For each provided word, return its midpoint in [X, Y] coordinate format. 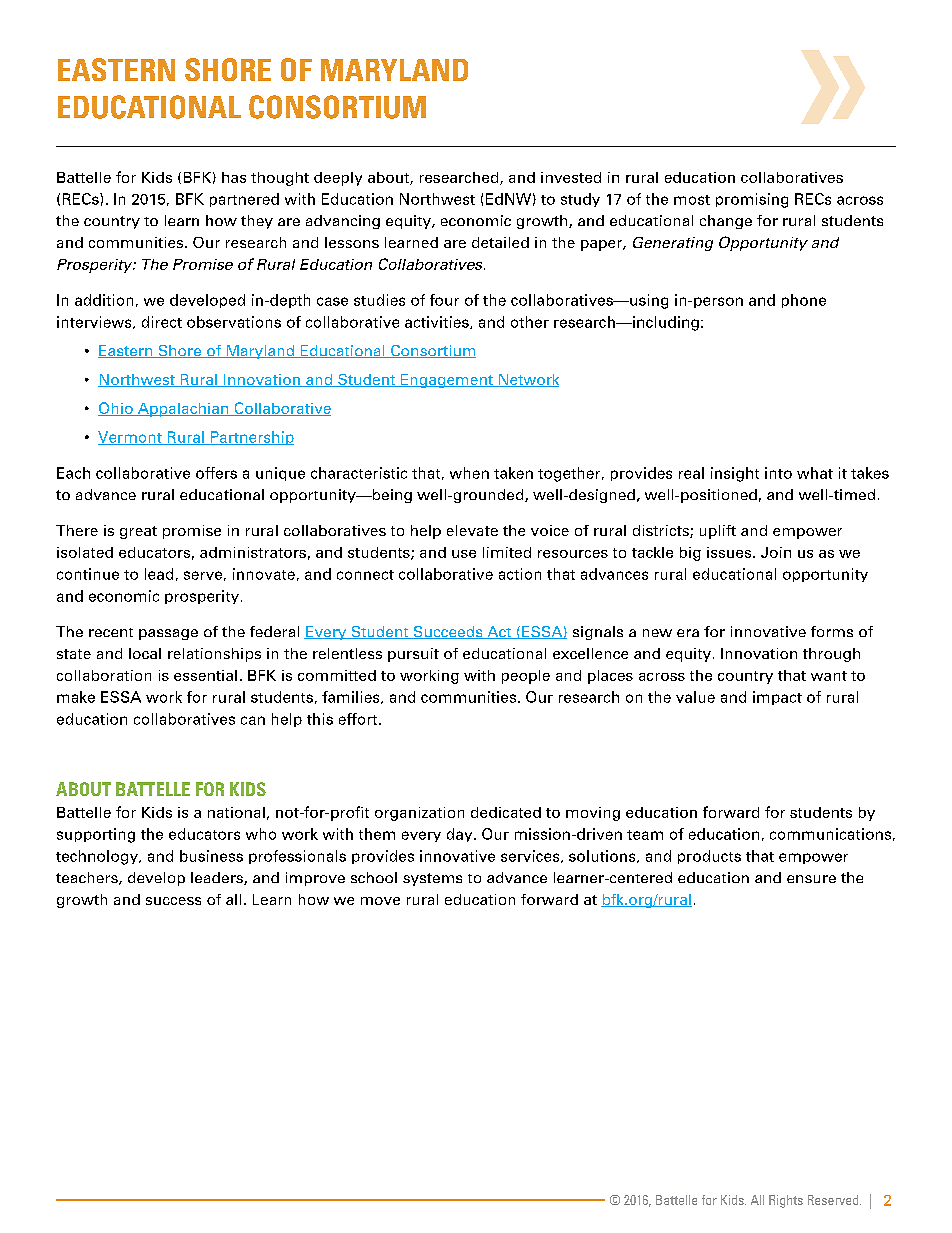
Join [776, 552]
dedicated [506, 812]
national [236, 812]
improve [315, 879]
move [380, 901]
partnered [244, 200]
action [520, 574]
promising [752, 200]
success [173, 901]
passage [168, 634]
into [778, 473]
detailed [500, 242]
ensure [811, 879]
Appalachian [183, 410]
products [709, 857]
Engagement [446, 381]
